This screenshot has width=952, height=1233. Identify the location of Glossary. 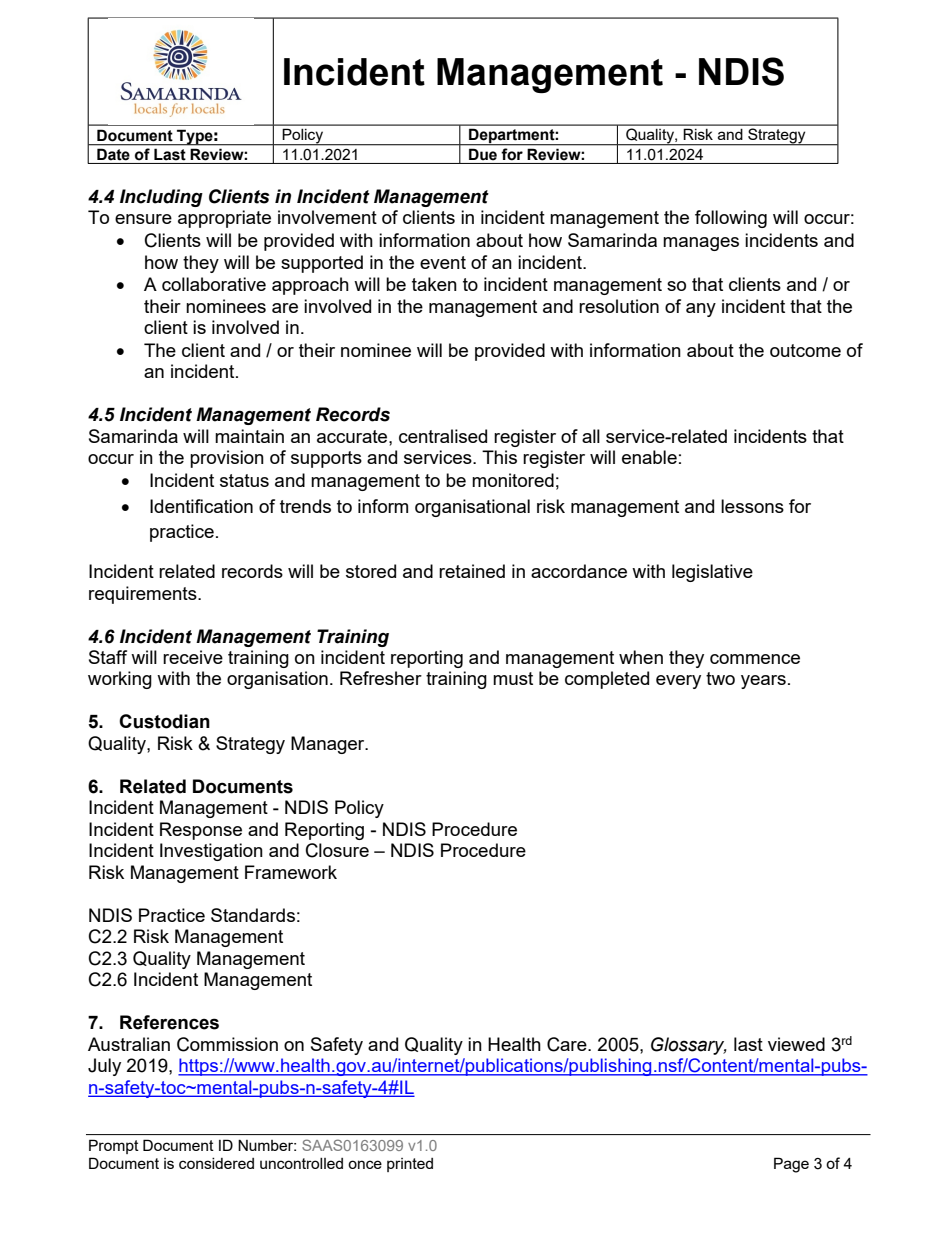
(689, 1046).
